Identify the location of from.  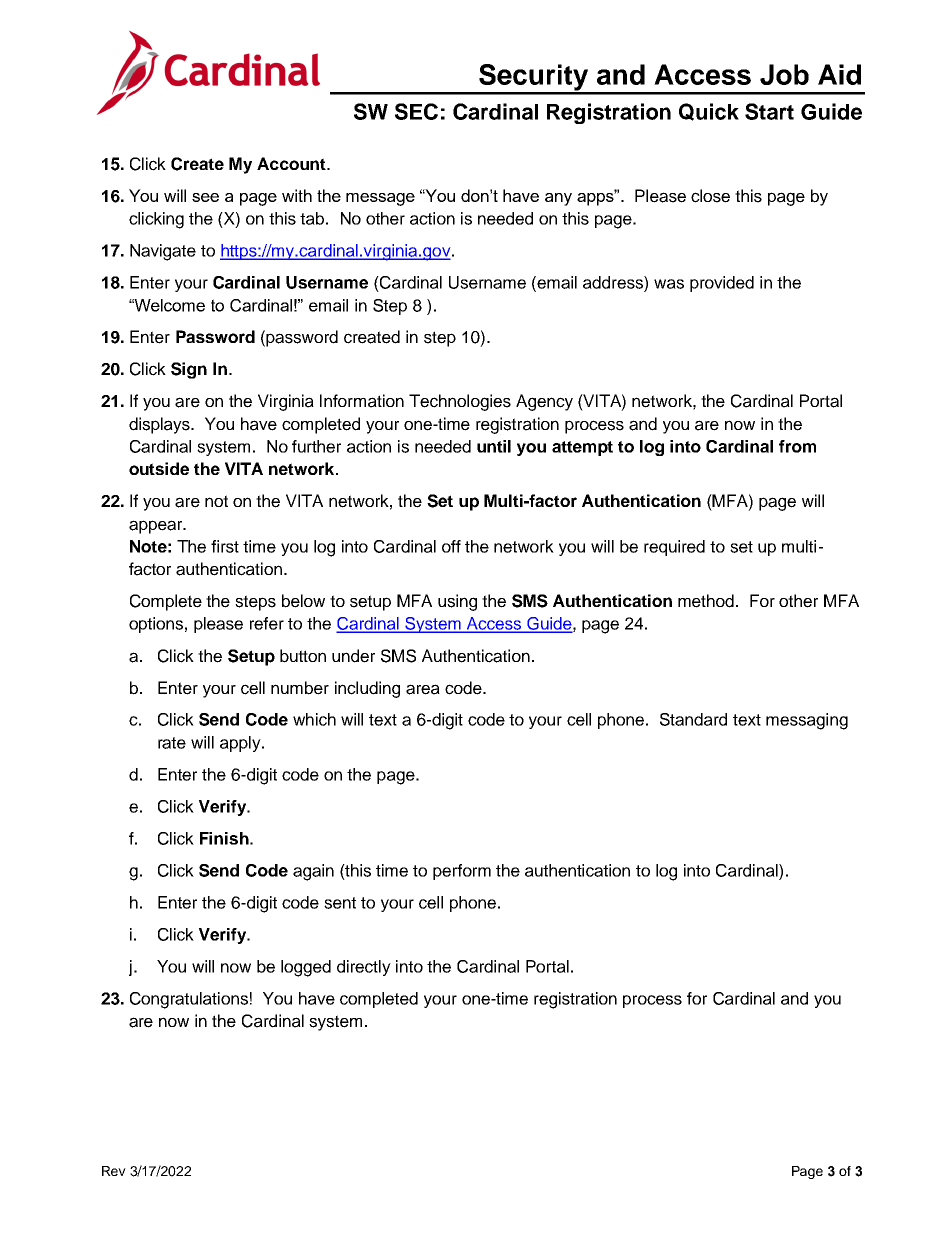
(797, 446).
